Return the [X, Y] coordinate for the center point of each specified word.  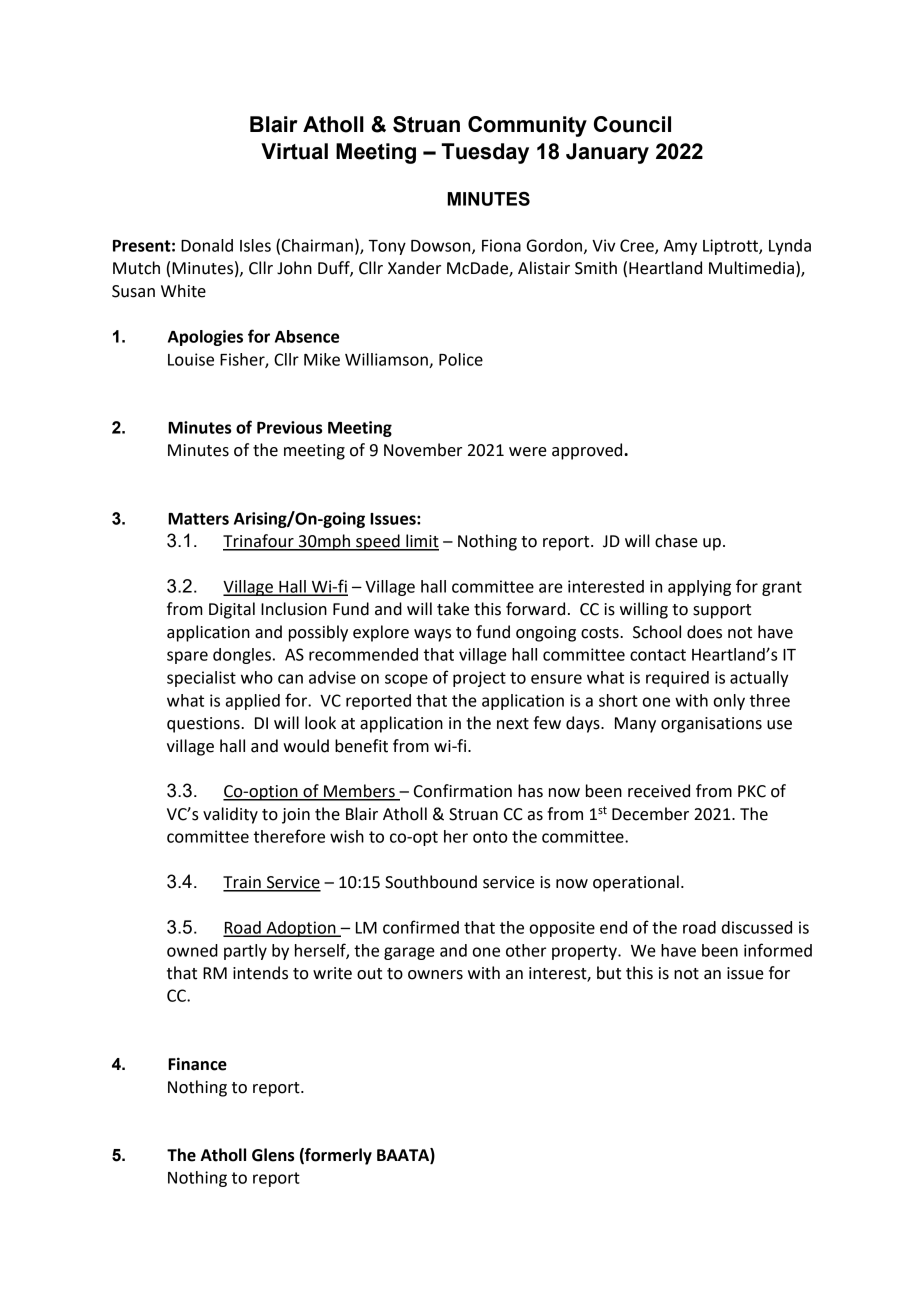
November [423, 450]
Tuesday [485, 153]
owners [435, 975]
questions [204, 725]
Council [632, 124]
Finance [197, 1064]
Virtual [294, 151]
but [609, 973]
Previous [289, 427]
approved [588, 451]
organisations [711, 725]
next [513, 724]
